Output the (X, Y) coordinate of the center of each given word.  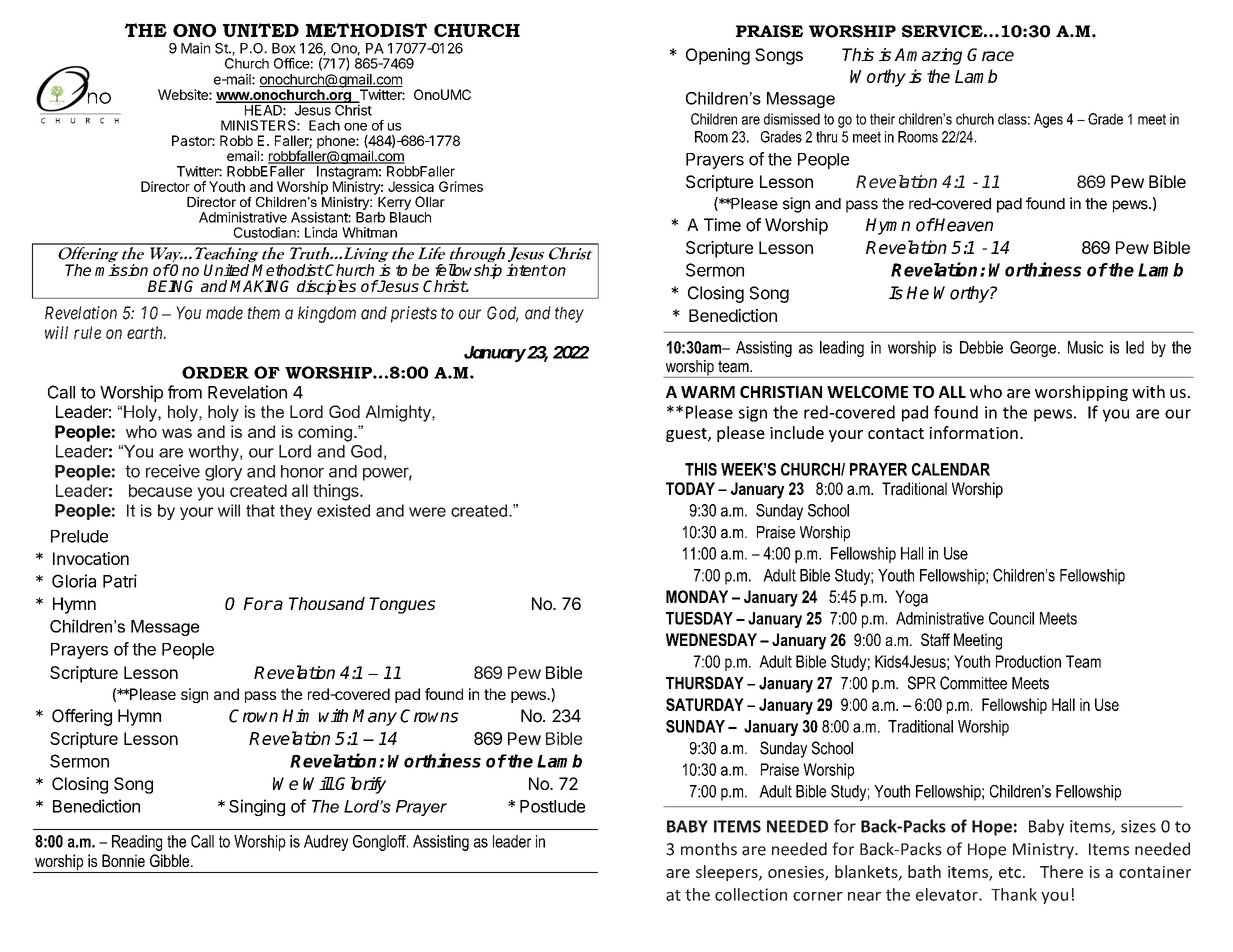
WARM (708, 392)
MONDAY (697, 596)
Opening (718, 56)
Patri (120, 581)
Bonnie (123, 860)
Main (195, 48)
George (1033, 349)
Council (1011, 618)
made (224, 313)
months (709, 849)
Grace (990, 54)
